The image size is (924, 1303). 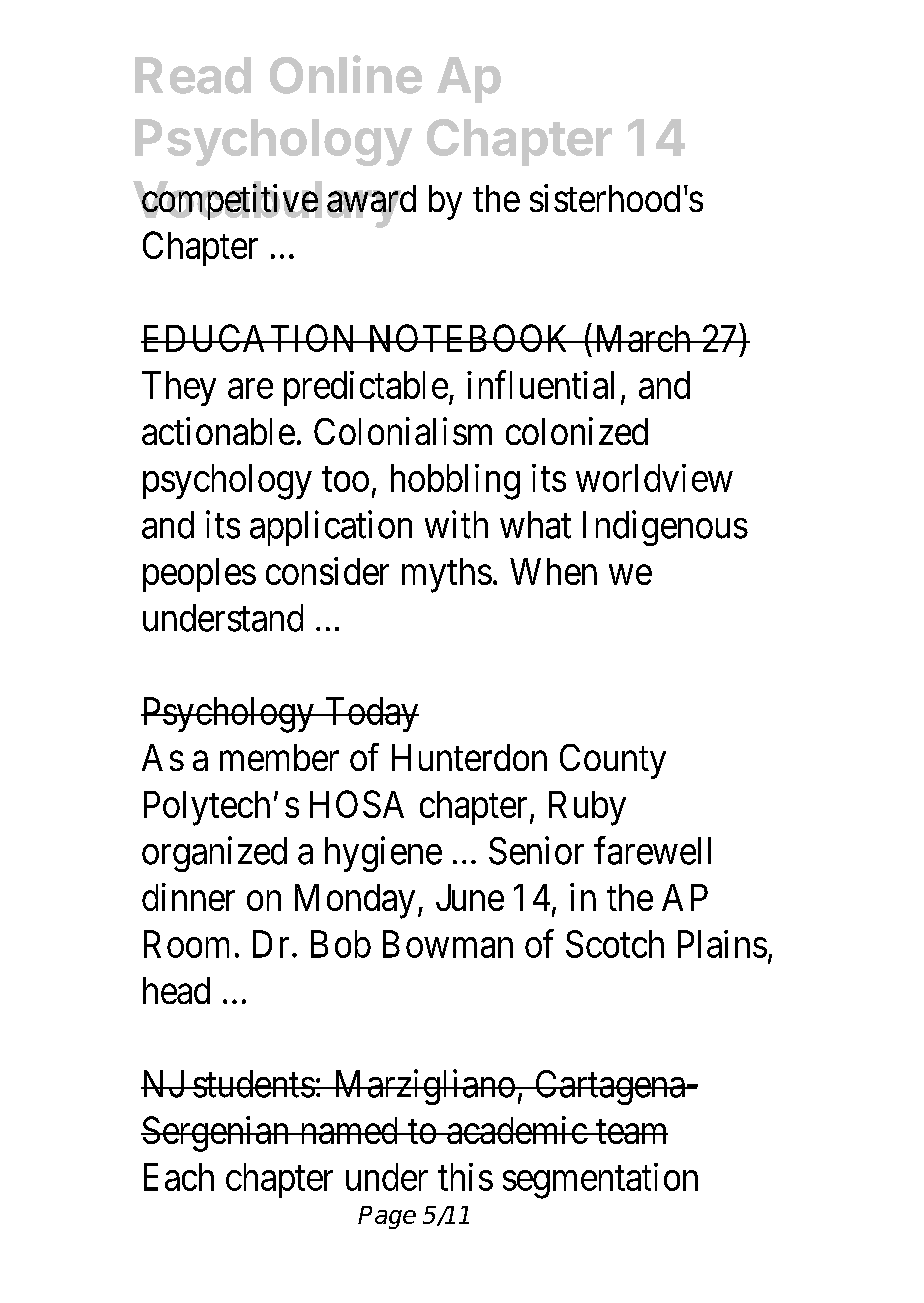 I want to click on Each, so click(x=179, y=1177).
